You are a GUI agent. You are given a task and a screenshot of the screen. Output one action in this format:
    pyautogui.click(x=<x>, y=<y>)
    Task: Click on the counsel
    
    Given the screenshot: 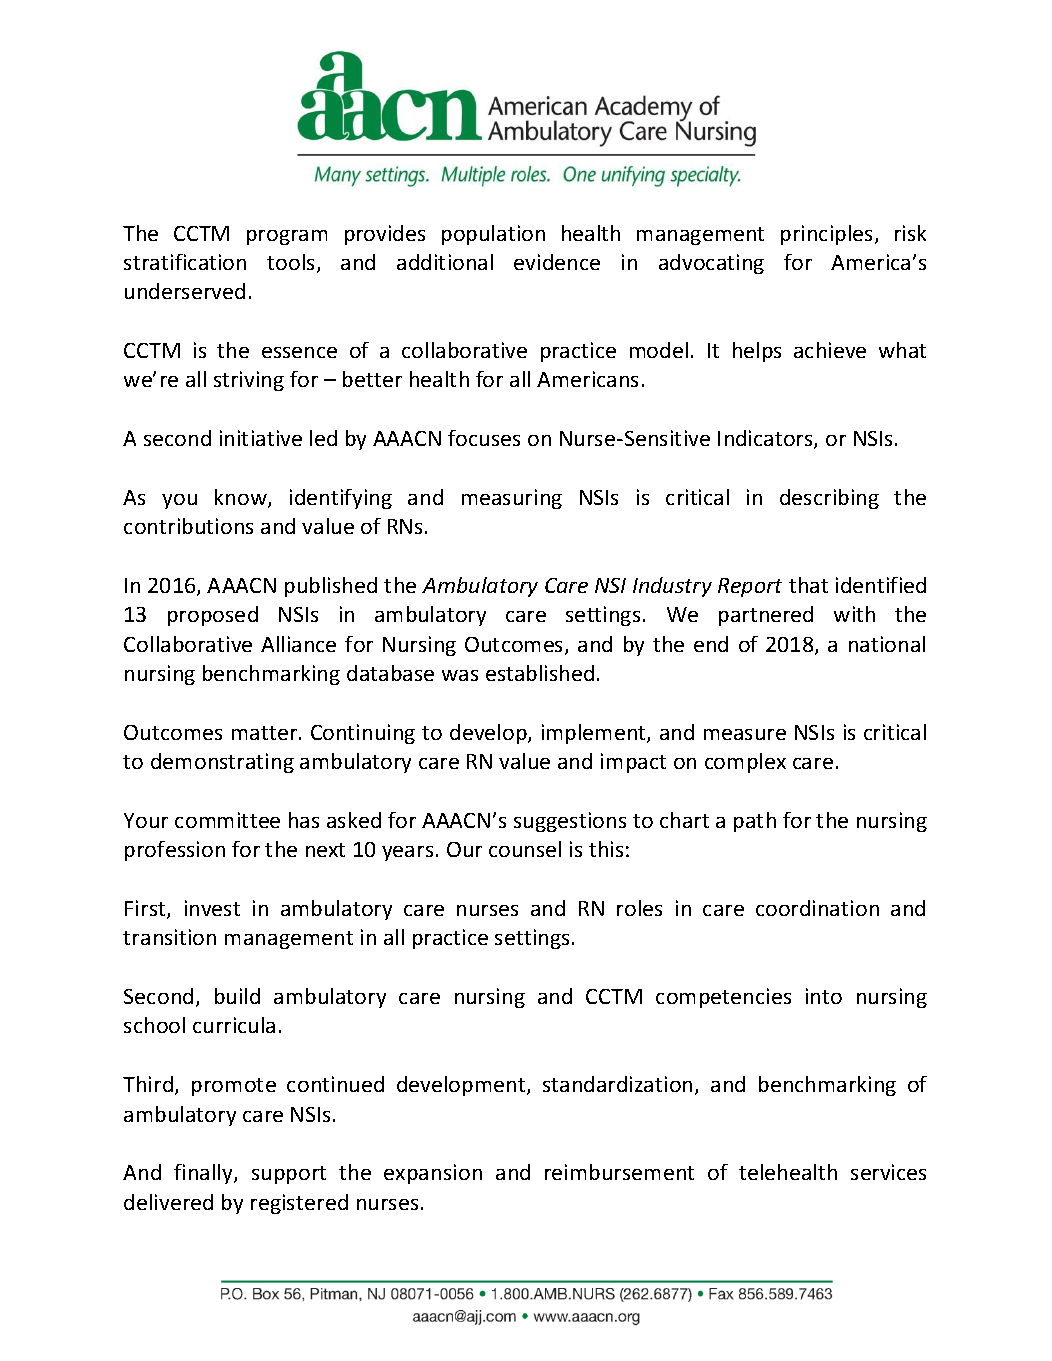 What is the action you would take?
    pyautogui.click(x=525, y=849)
